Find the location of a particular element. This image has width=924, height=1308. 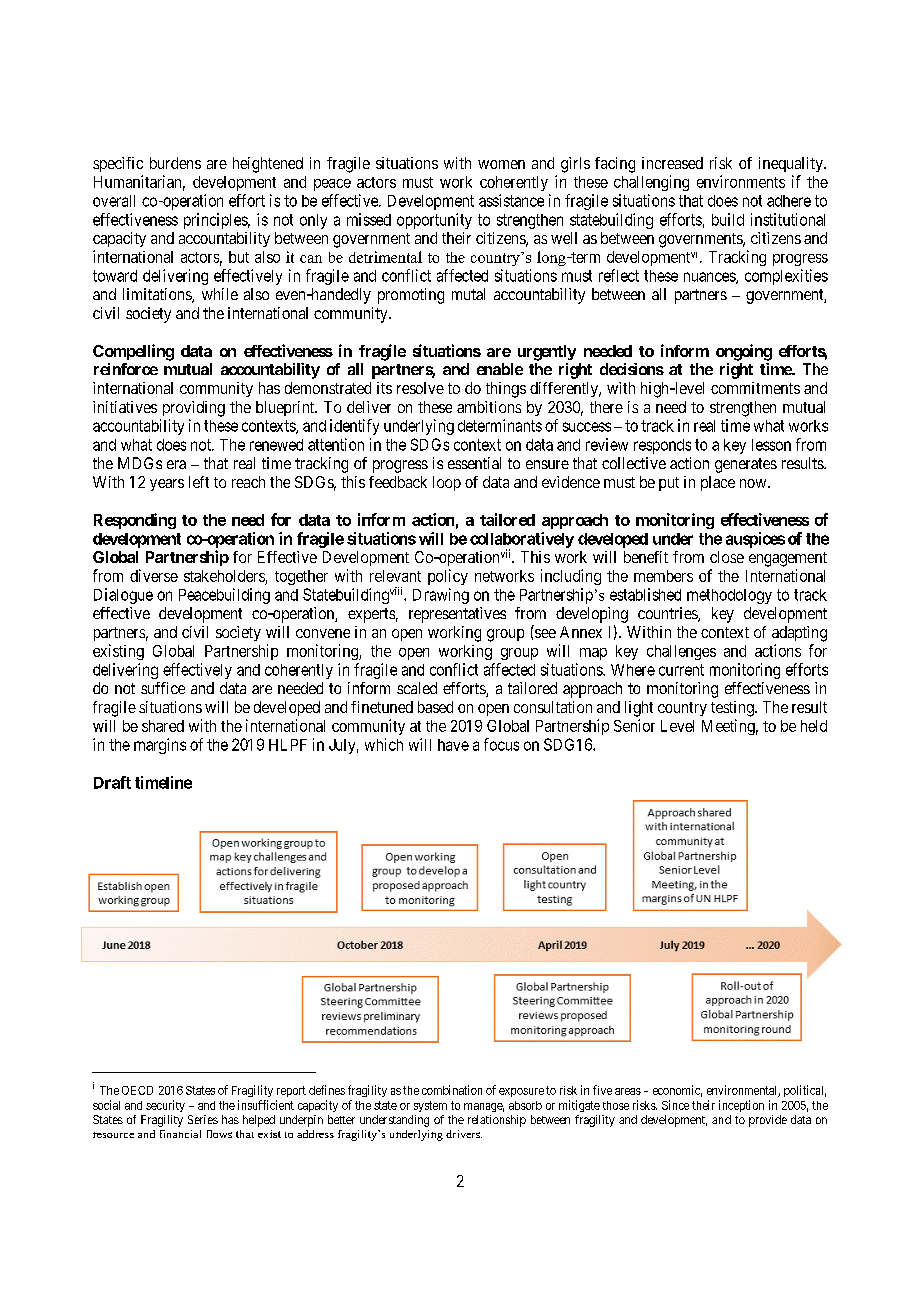

Series is located at coordinates (203, 1119).
